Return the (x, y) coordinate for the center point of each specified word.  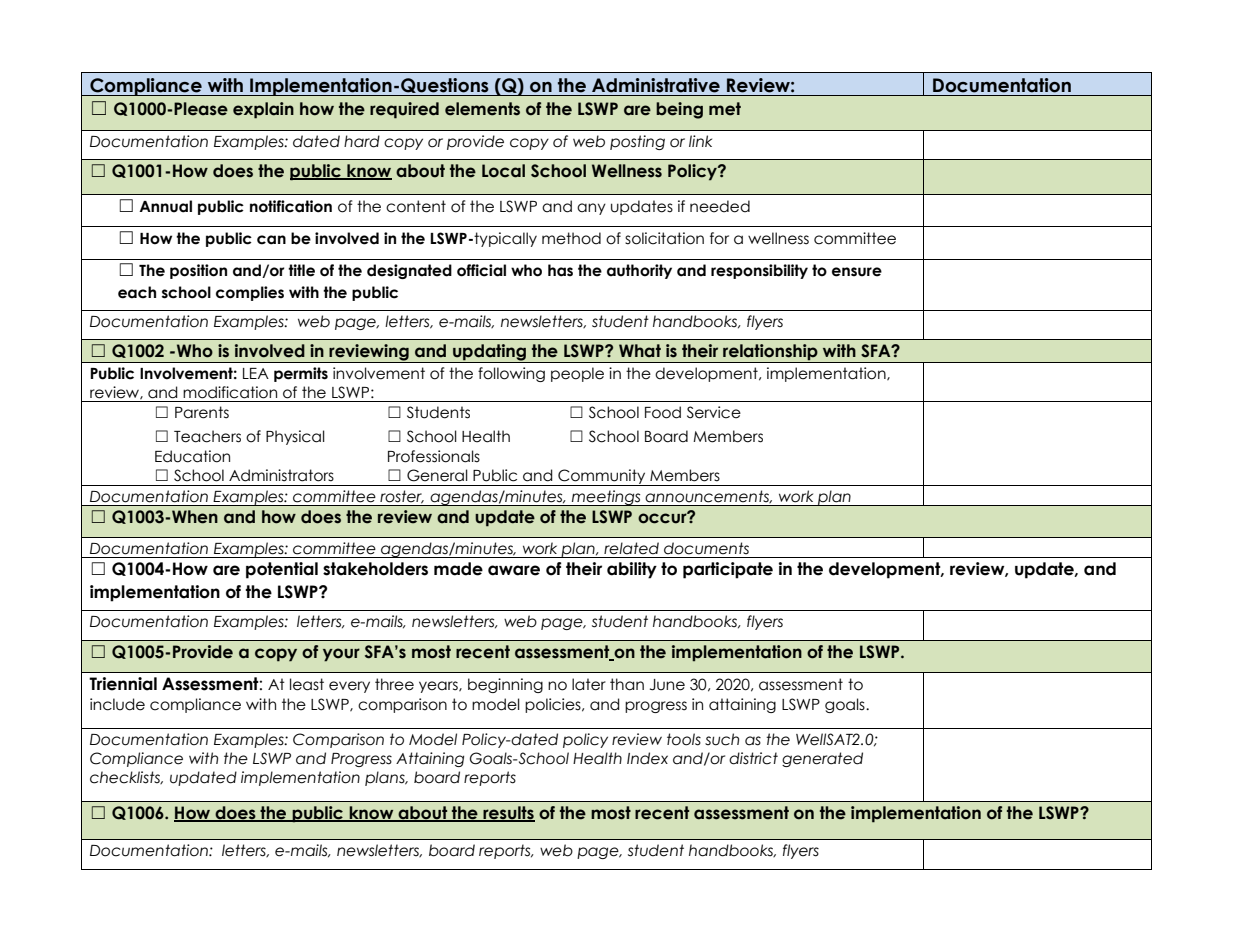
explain (263, 110)
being (679, 110)
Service (714, 412)
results (508, 814)
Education (192, 456)
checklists (126, 777)
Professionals (434, 456)
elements (482, 109)
